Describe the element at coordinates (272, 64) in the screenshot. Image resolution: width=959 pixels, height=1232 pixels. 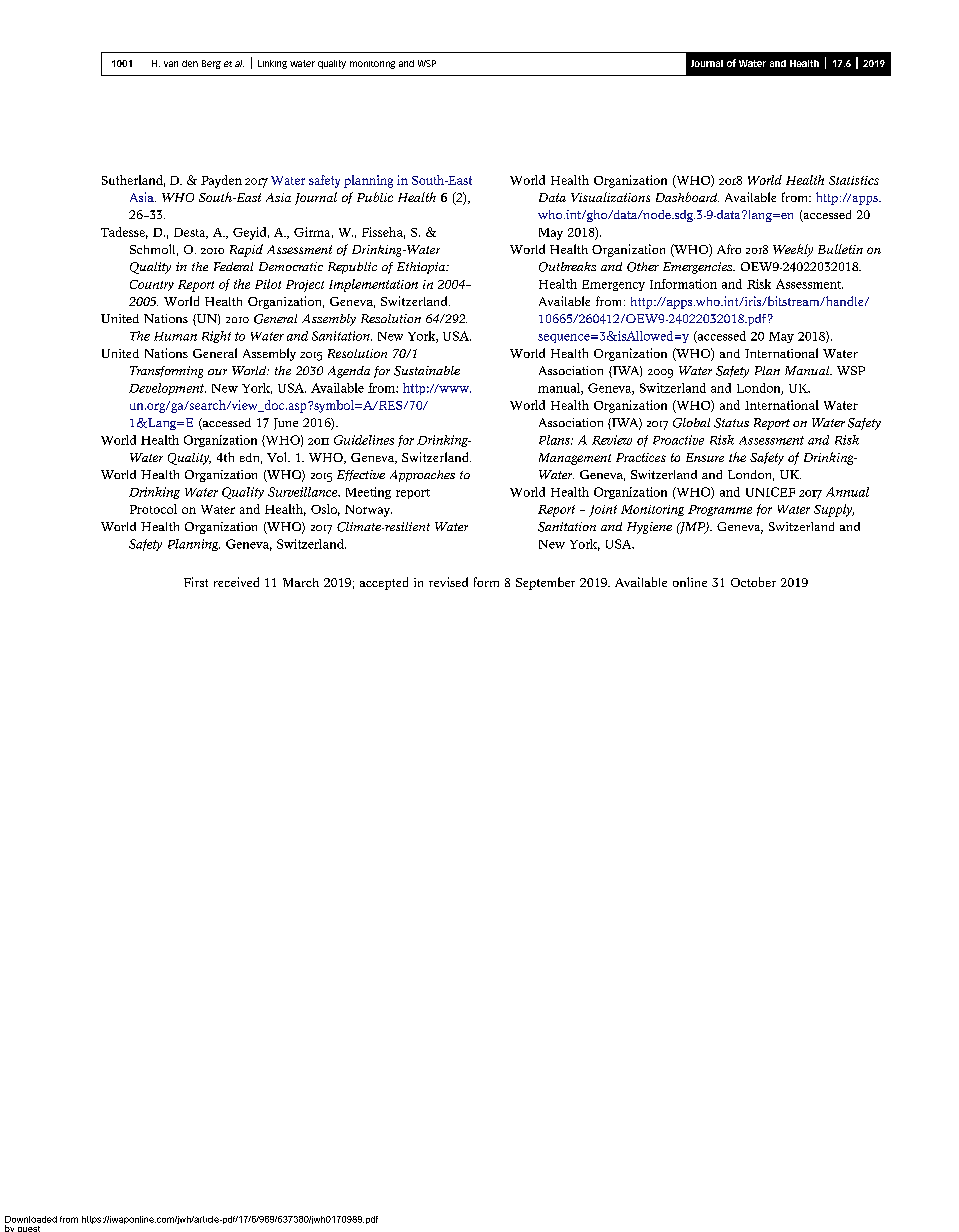
I see `Linking` at that location.
